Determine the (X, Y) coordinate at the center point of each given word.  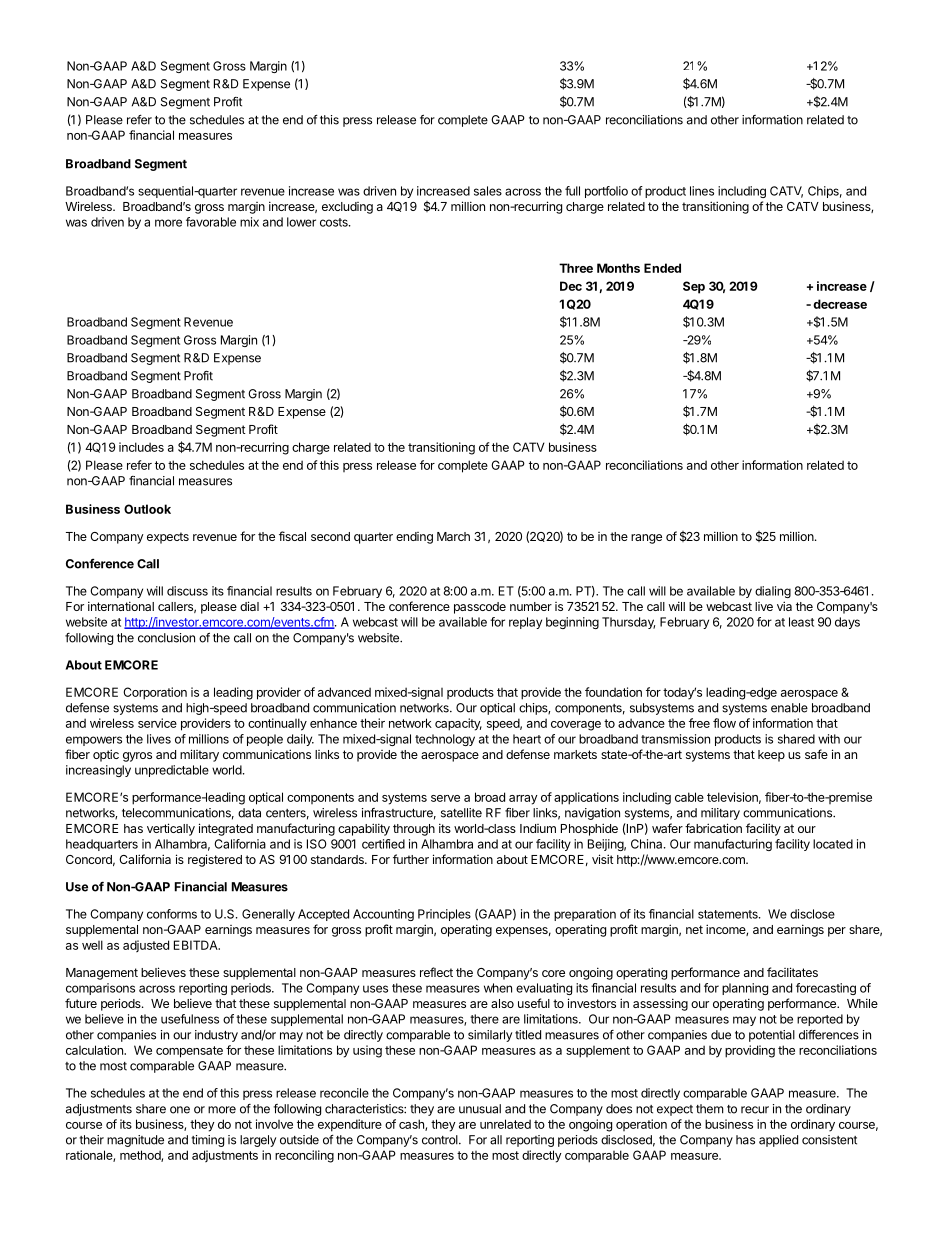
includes (141, 447)
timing (207, 1141)
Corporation (155, 693)
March (453, 536)
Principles (444, 915)
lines (702, 191)
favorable (211, 222)
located (833, 844)
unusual (480, 1109)
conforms (172, 914)
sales (488, 191)
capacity (458, 724)
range (646, 539)
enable (789, 708)
